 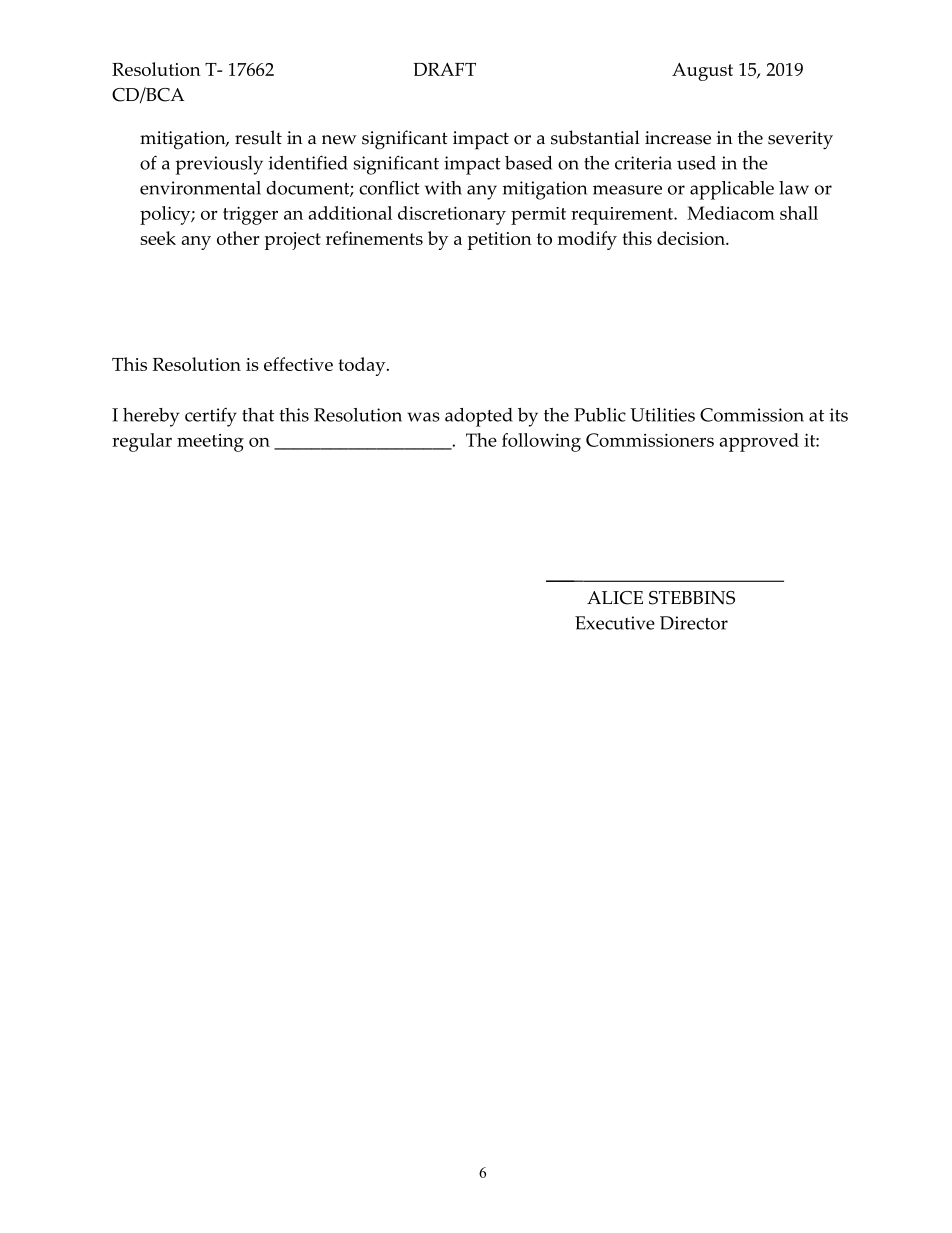 I want to click on result, so click(x=258, y=137).
